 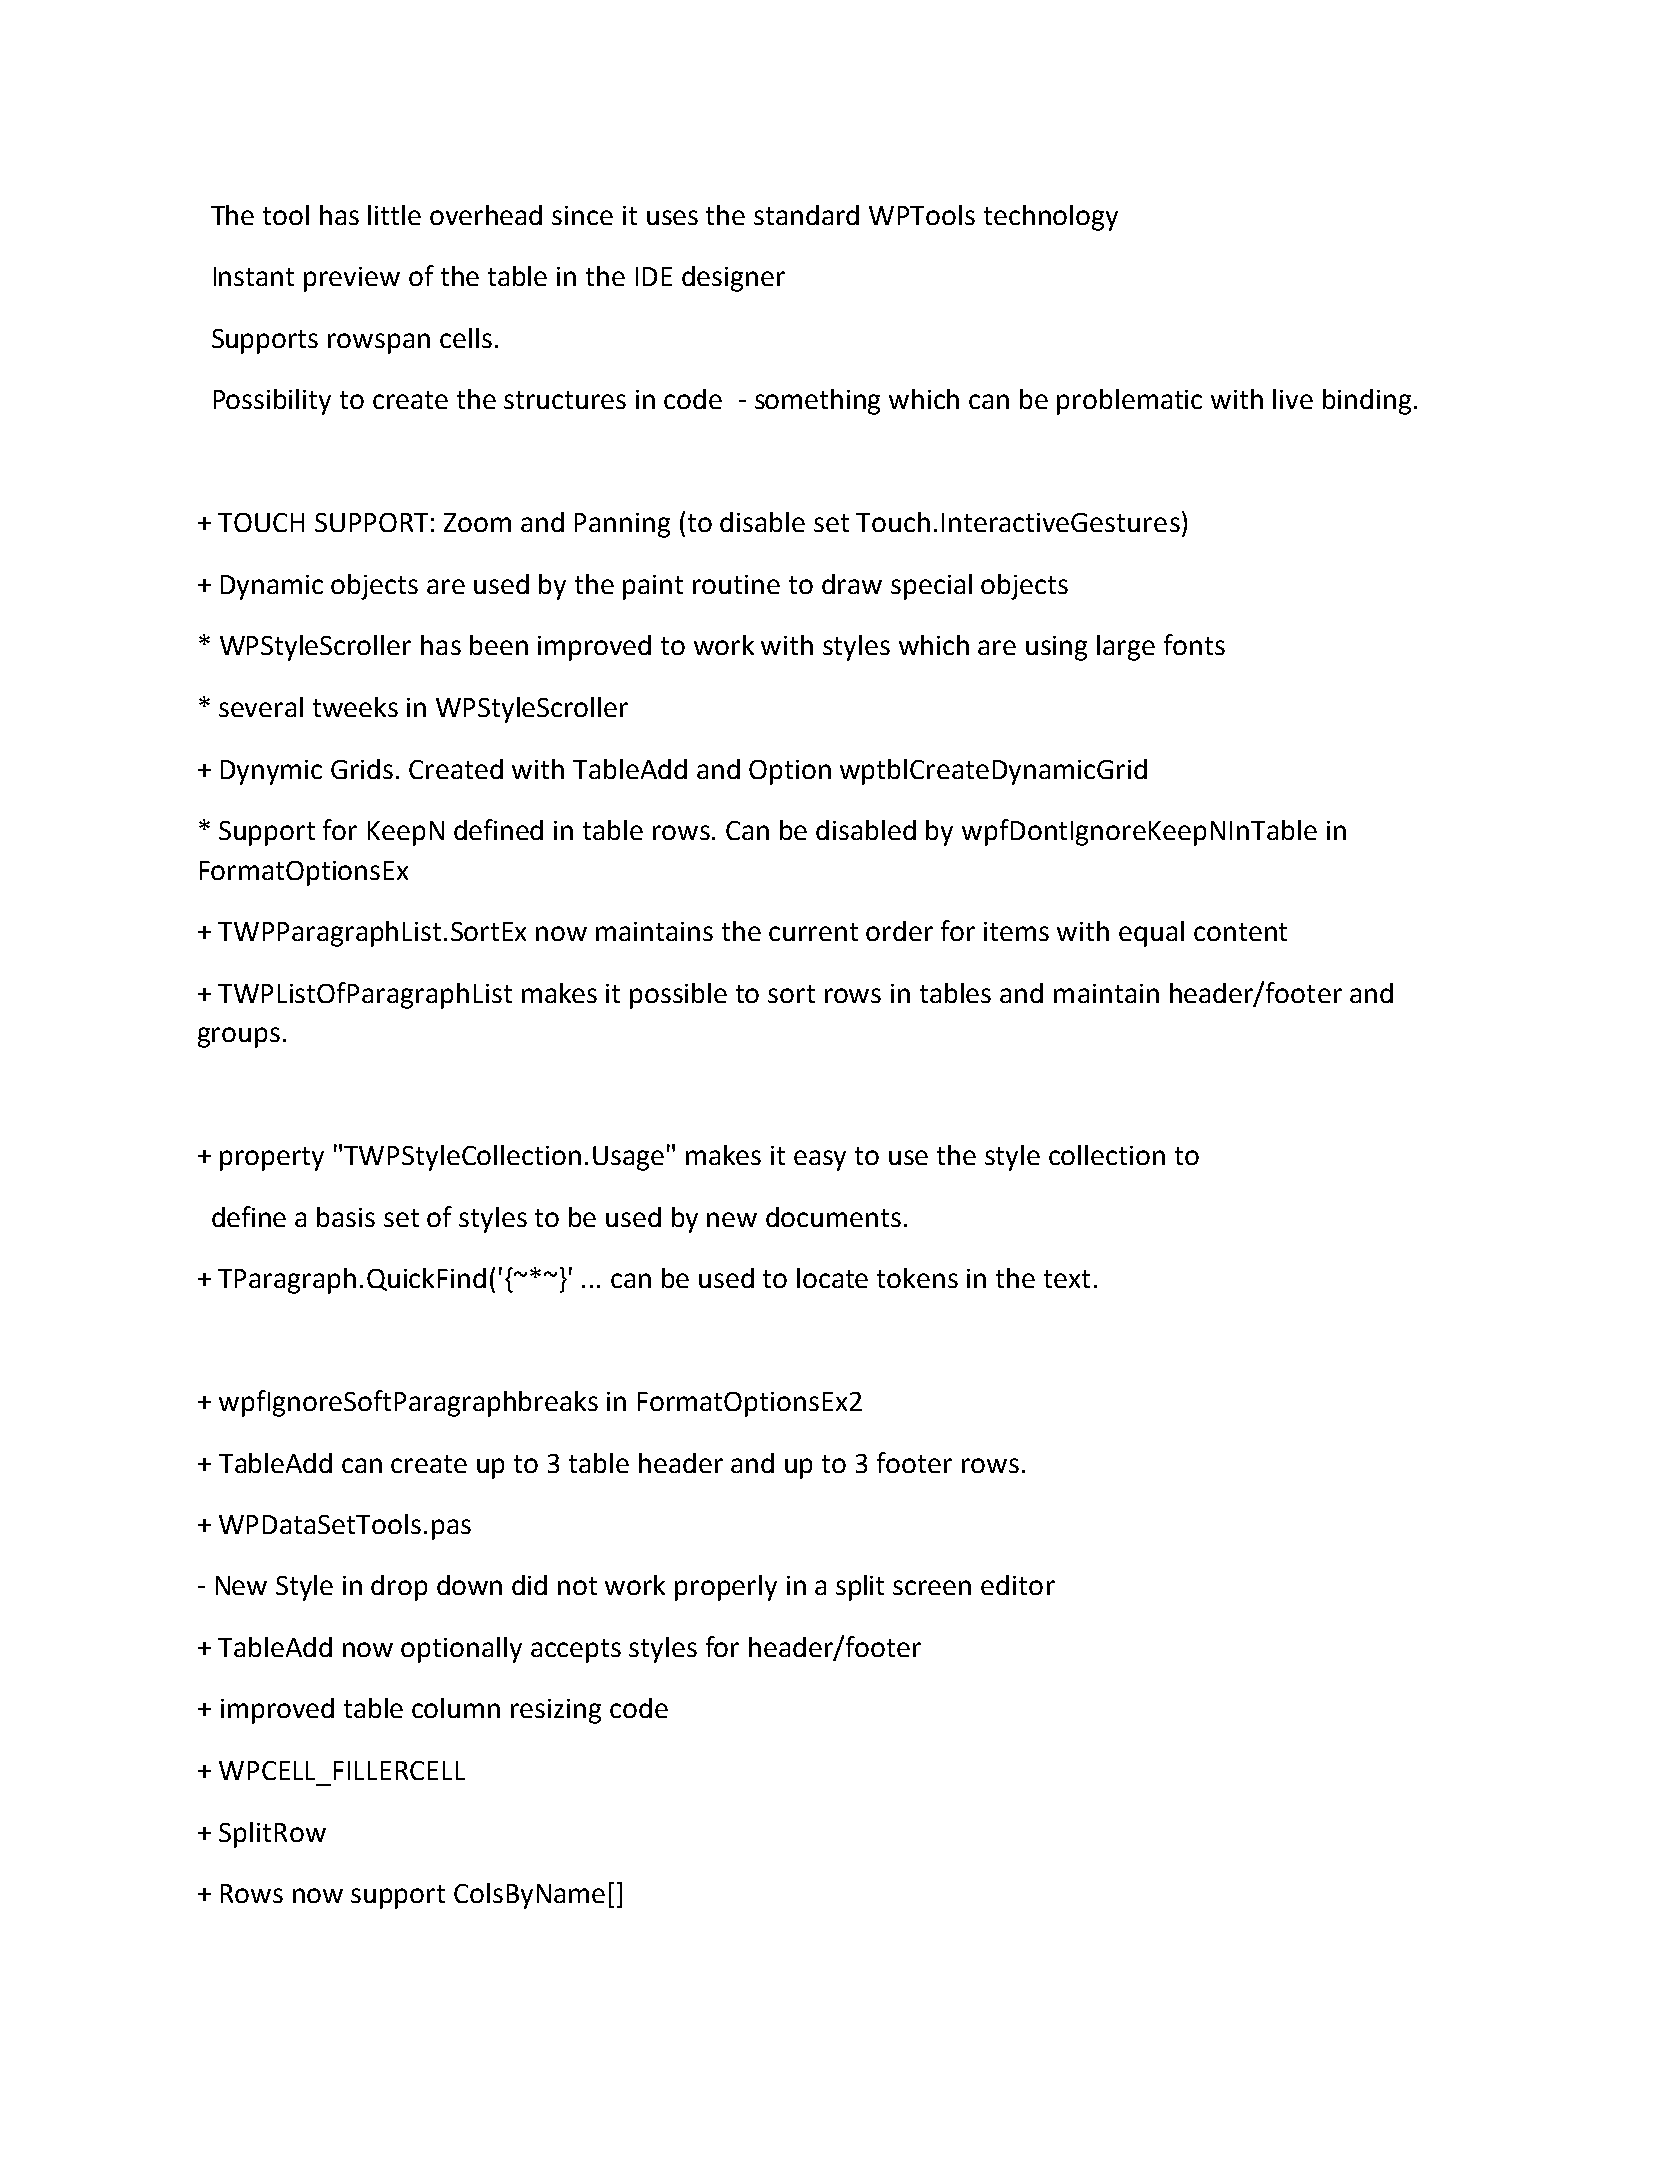 I want to click on text, so click(x=1067, y=1279).
